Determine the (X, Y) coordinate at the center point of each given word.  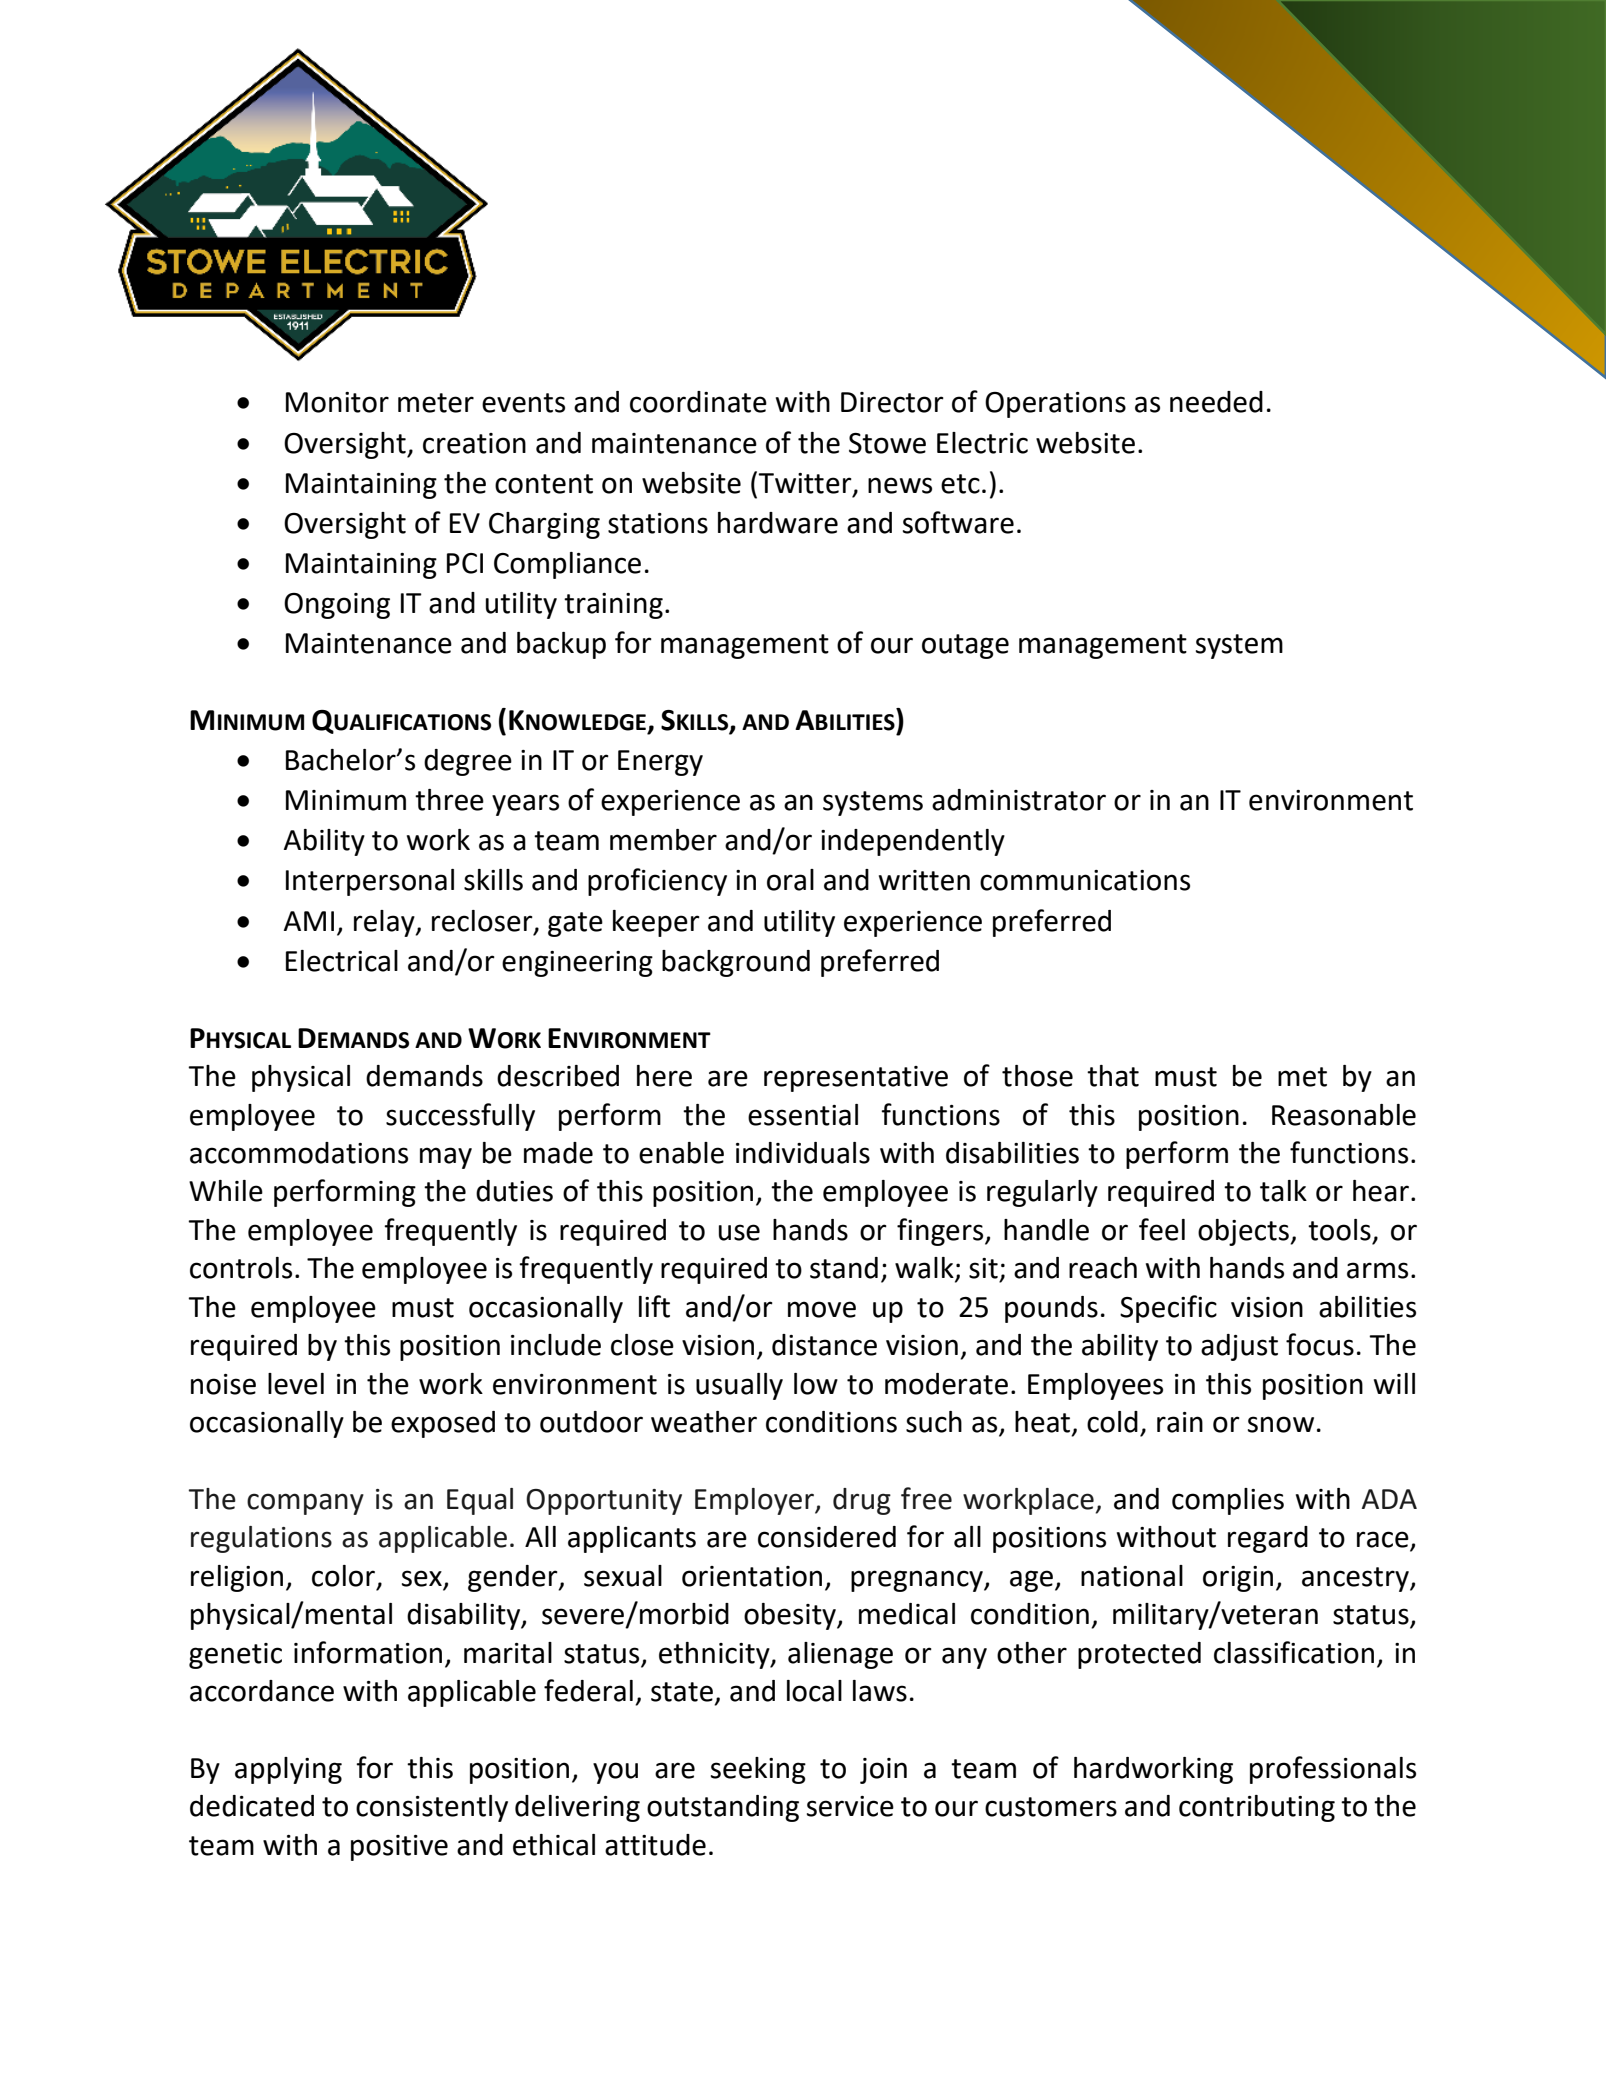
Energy (660, 763)
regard (1268, 1539)
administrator (1019, 800)
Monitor (337, 402)
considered (827, 1537)
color (345, 1577)
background (736, 963)
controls (241, 1268)
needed (1216, 402)
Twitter (806, 484)
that (1113, 1076)
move (822, 1309)
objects (1244, 1232)
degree (468, 762)
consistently (432, 1808)
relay (385, 923)
